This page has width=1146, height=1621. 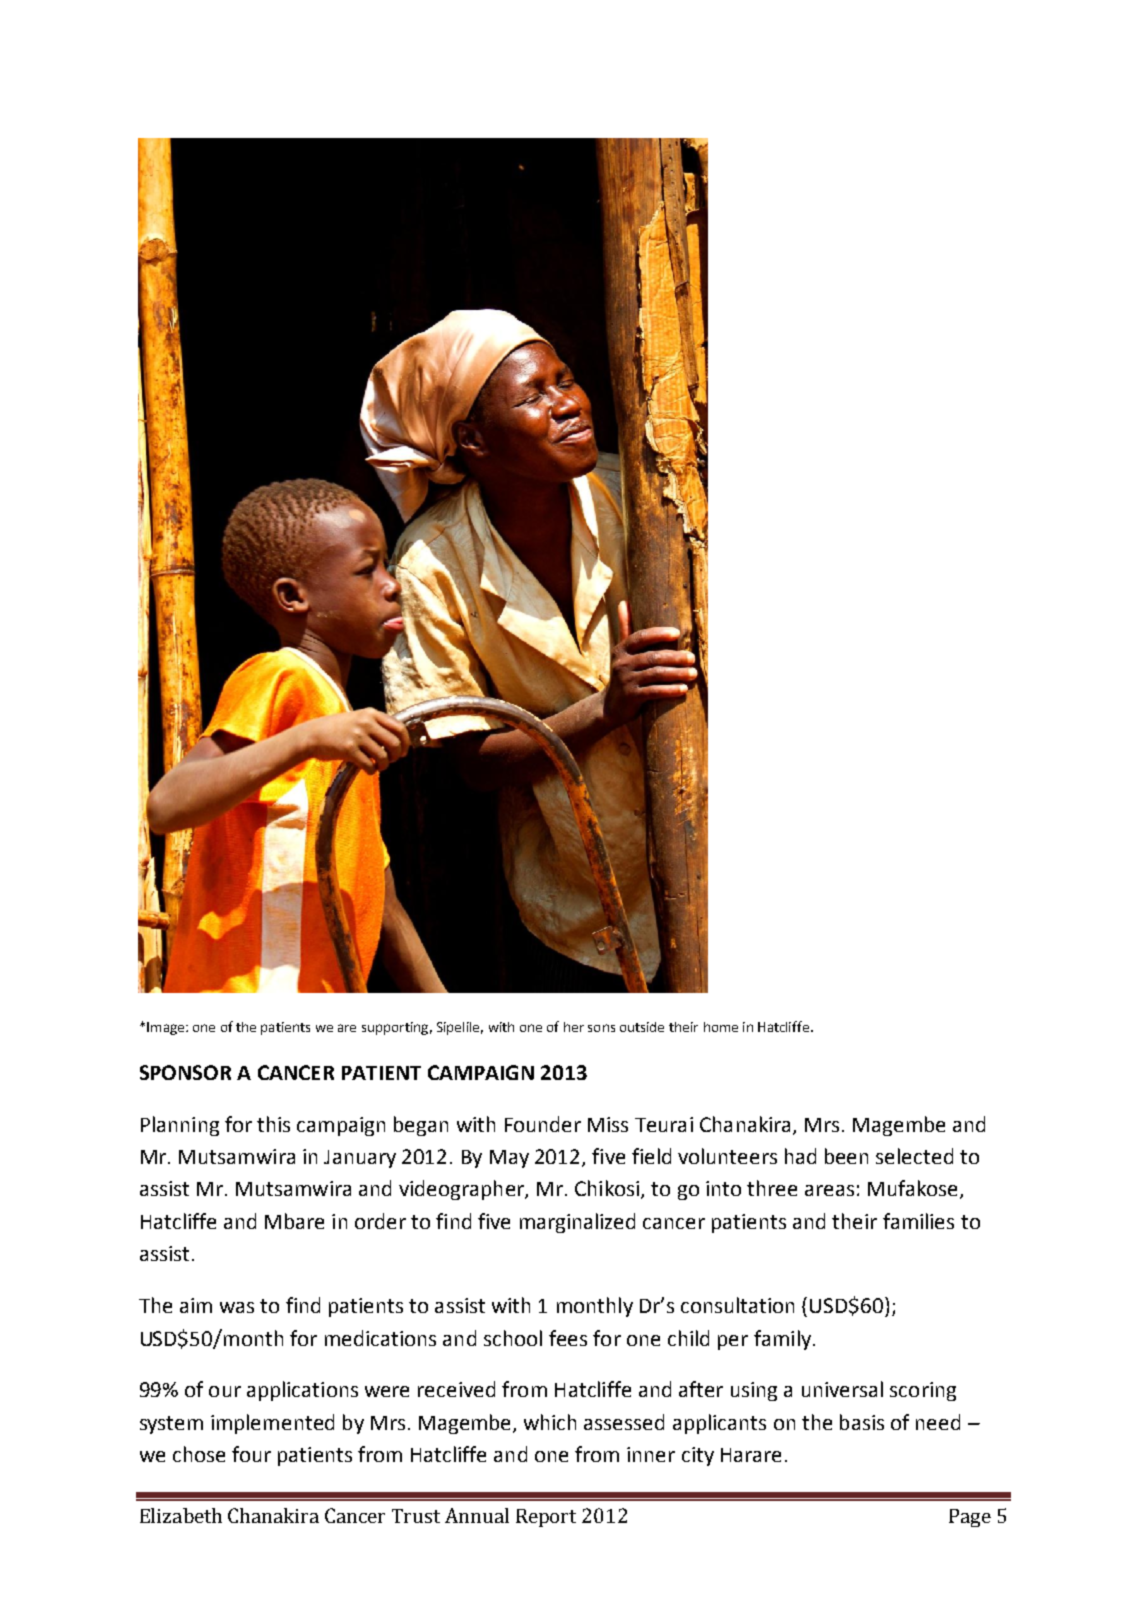 I want to click on Image, so click(x=167, y=1028).
